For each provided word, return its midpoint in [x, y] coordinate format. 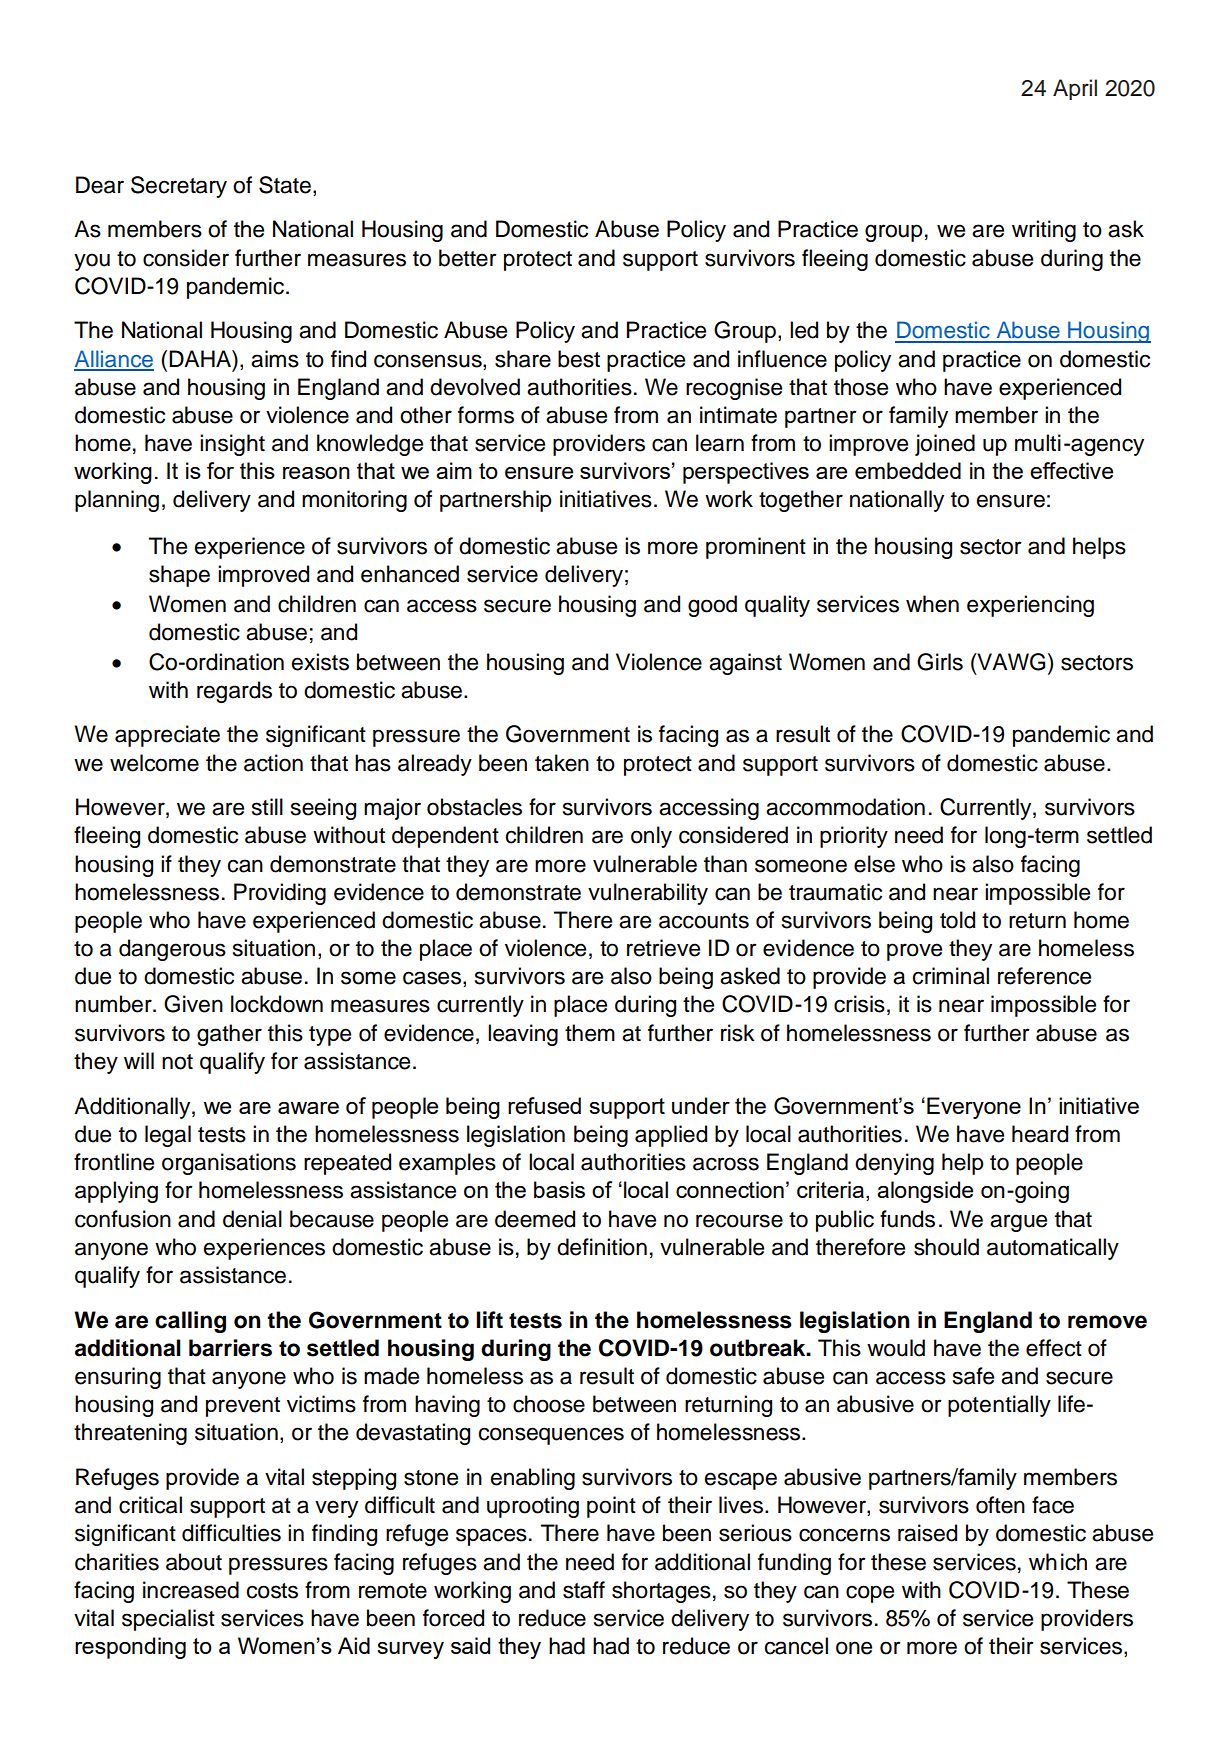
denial [252, 1219]
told [957, 920]
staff [584, 1590]
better [468, 258]
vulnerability [648, 894]
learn [720, 443]
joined [945, 445]
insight [232, 445]
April [1075, 89]
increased [191, 1590]
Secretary [179, 187]
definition [602, 1247]
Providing [280, 894]
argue [1018, 1223]
